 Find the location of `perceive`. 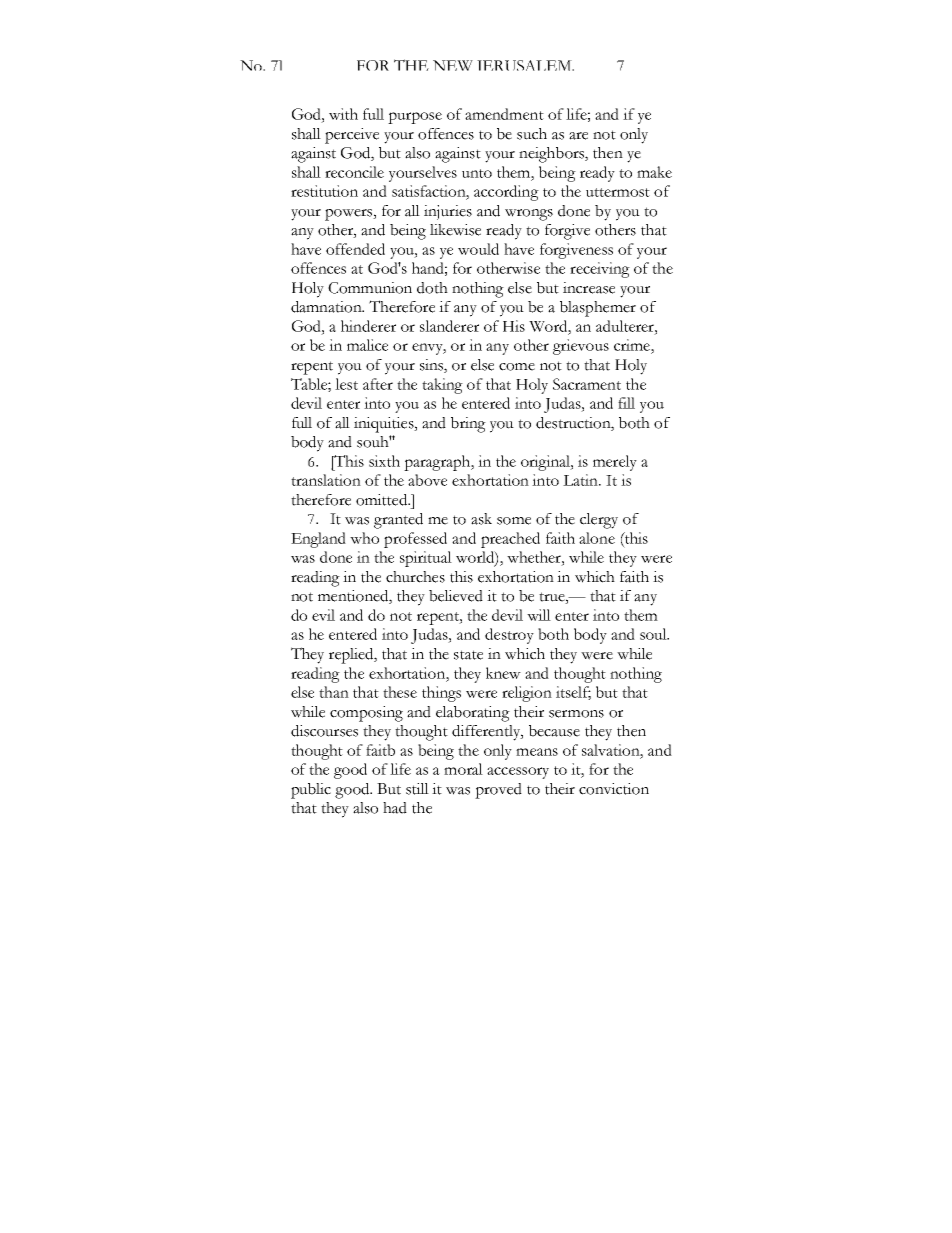

perceive is located at coordinates (352, 136).
